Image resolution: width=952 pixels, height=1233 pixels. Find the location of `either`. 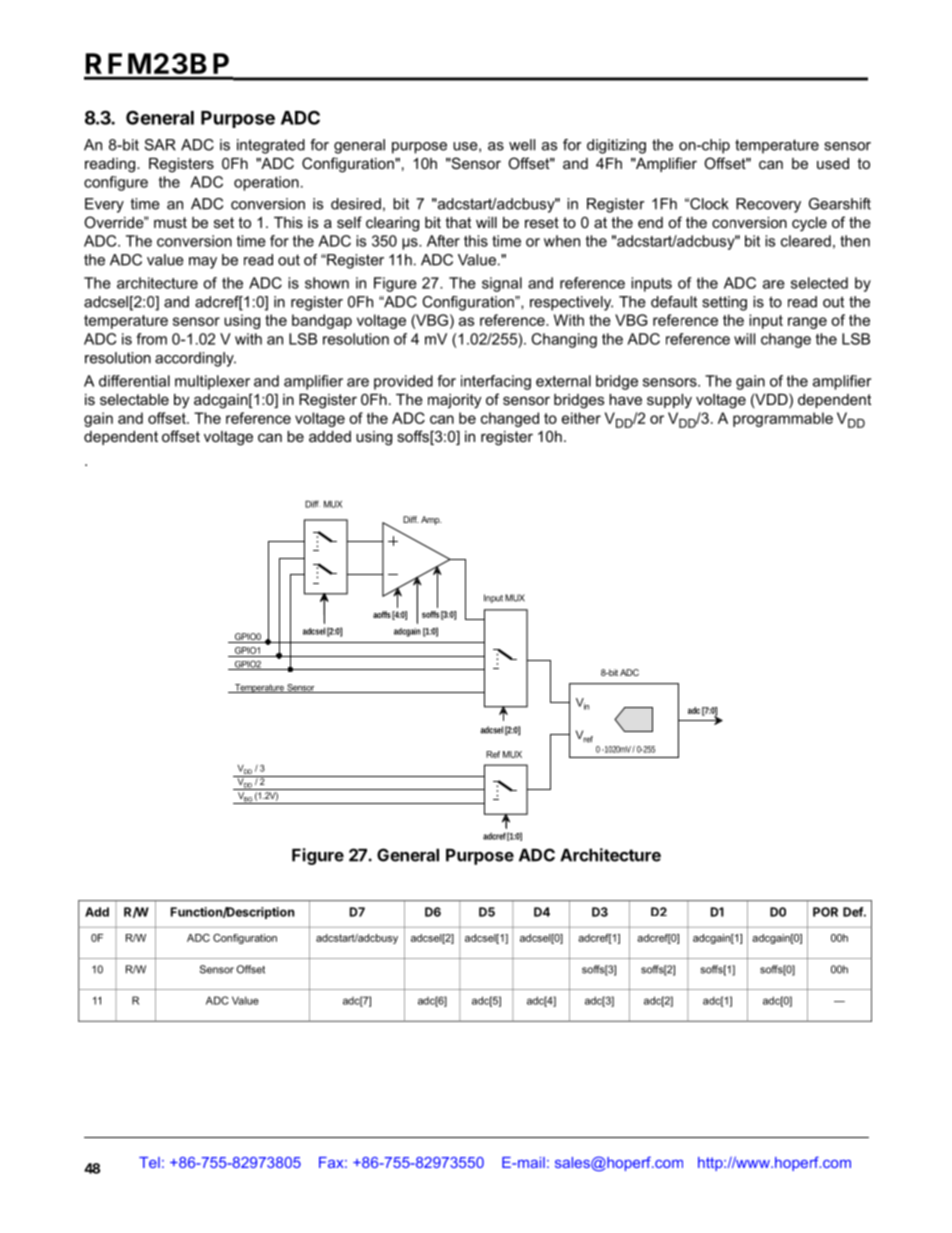

either is located at coordinates (581, 418).
